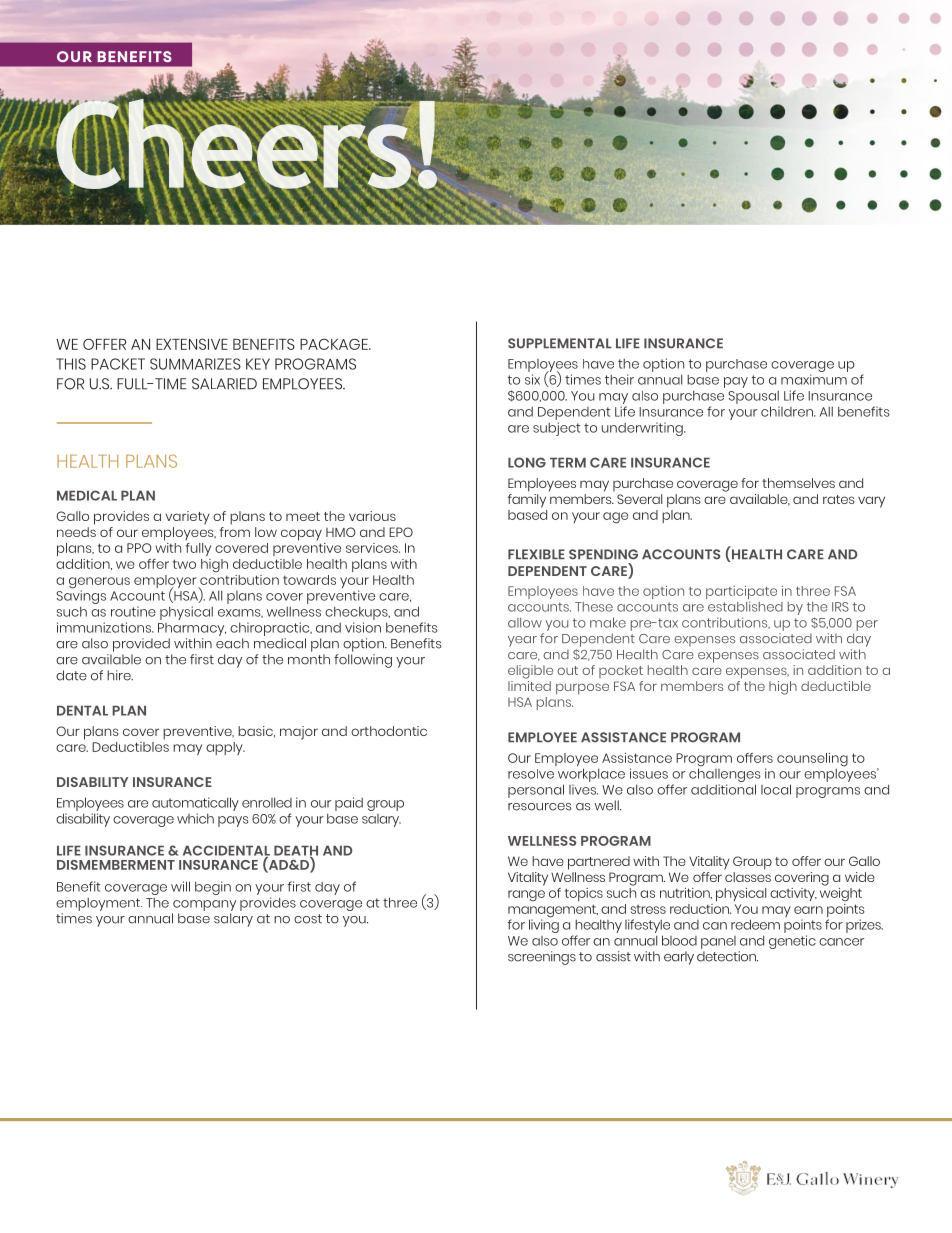 The image size is (952, 1233). What do you see at coordinates (187, 518) in the document?
I see `variety` at bounding box center [187, 518].
